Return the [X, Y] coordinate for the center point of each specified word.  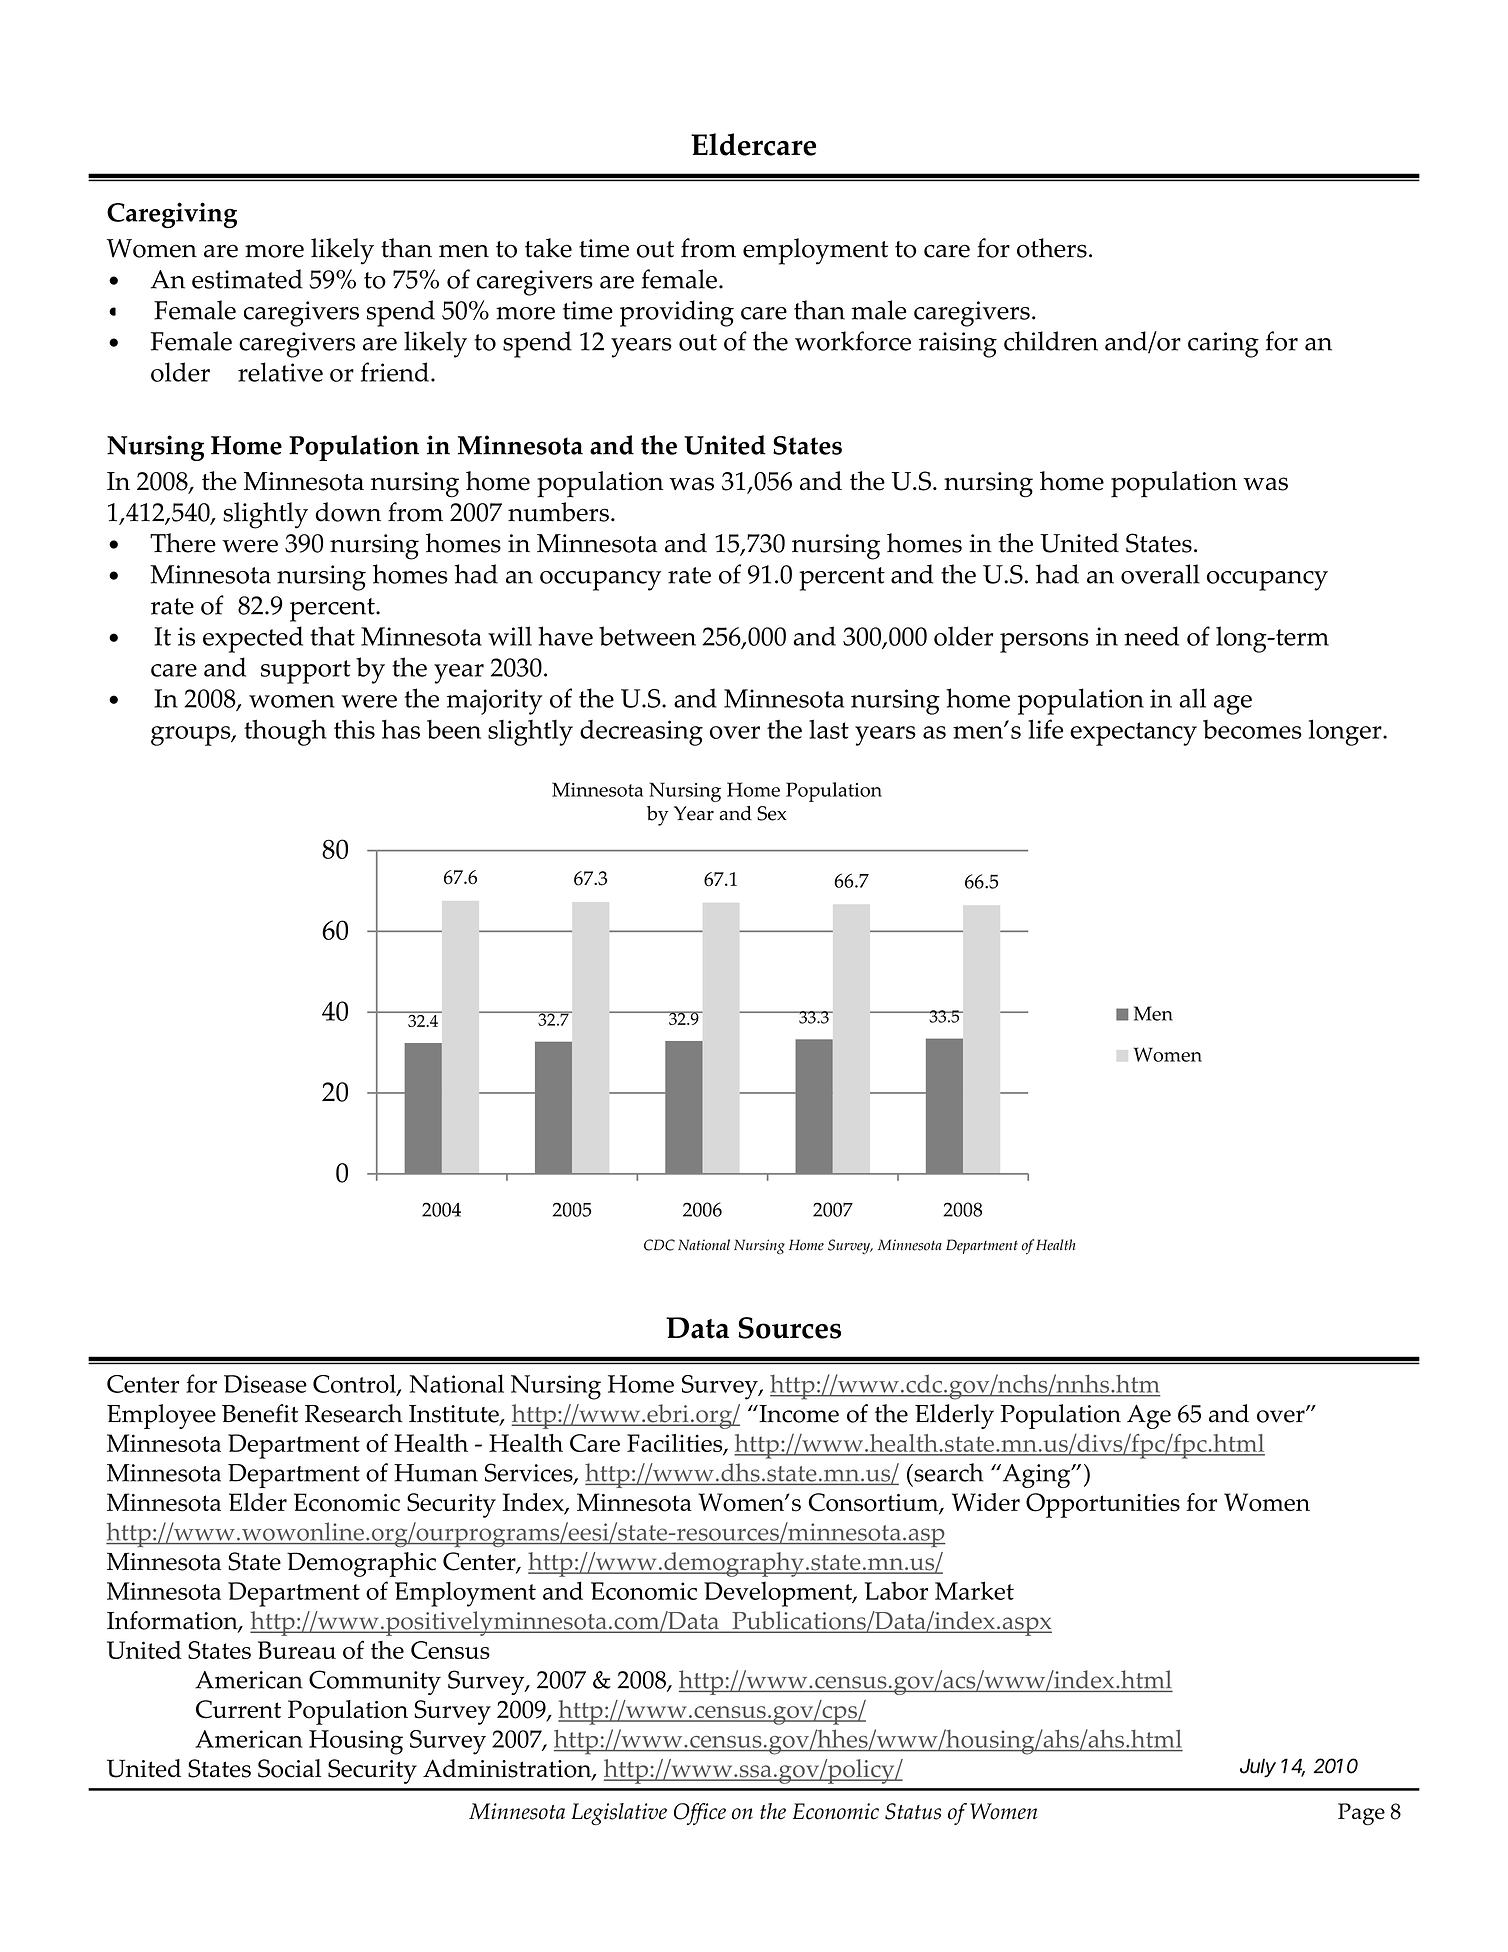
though [285, 732]
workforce [853, 341]
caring [1223, 345]
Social [289, 1768]
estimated [247, 279]
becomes [1252, 729]
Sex [772, 813]
